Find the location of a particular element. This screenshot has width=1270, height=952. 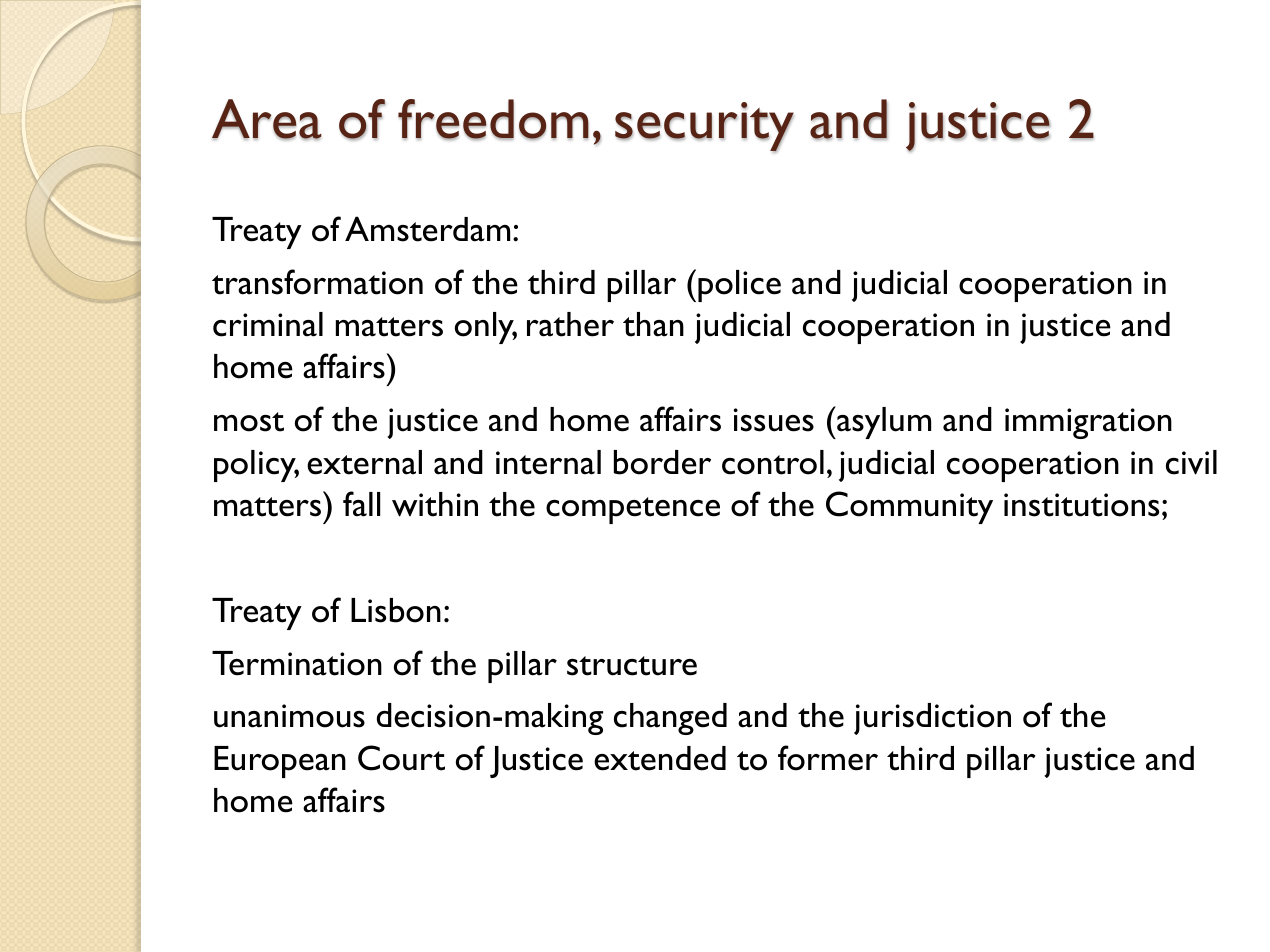

external is located at coordinates (364, 462).
